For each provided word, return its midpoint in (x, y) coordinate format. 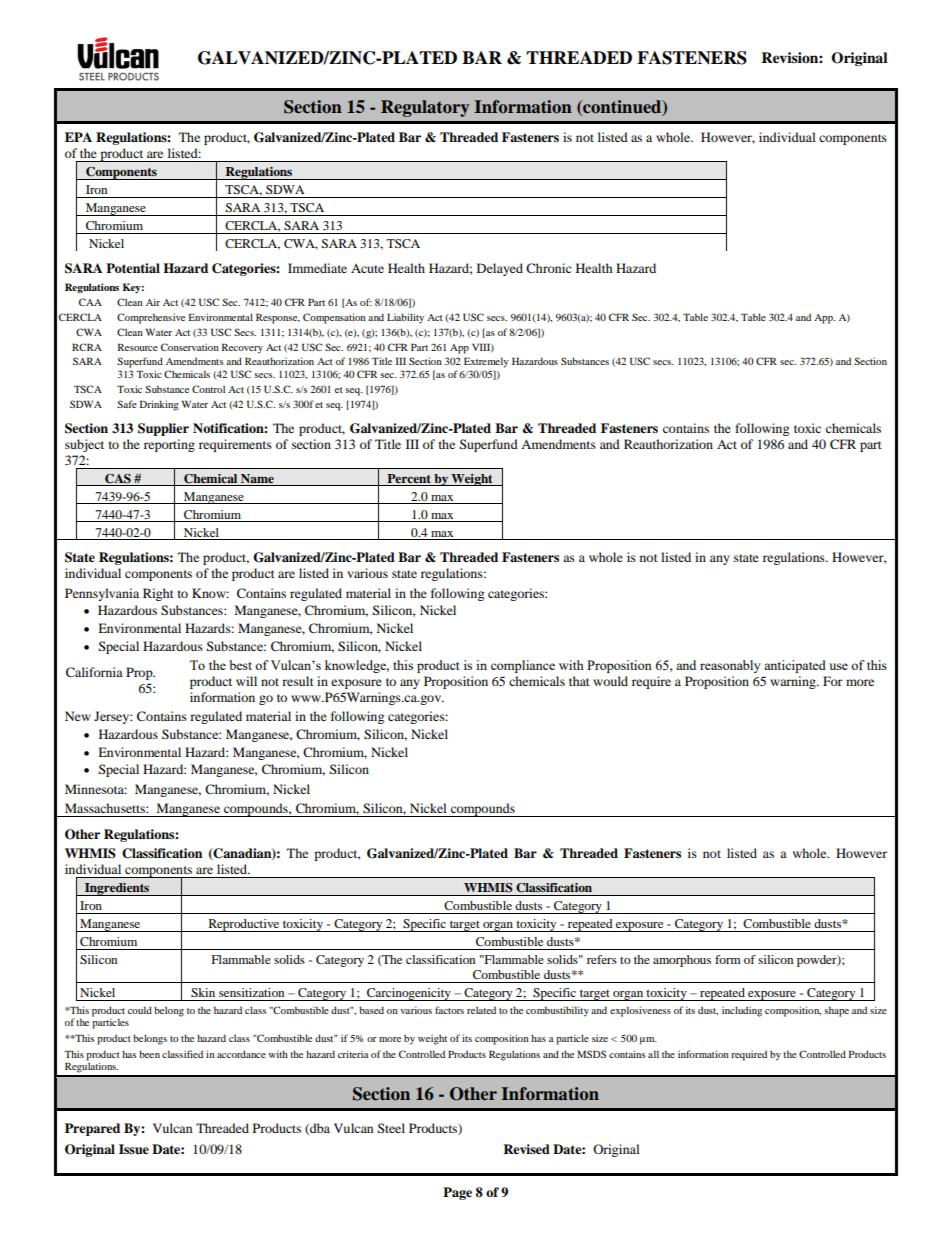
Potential (133, 268)
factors (449, 1010)
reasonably (730, 666)
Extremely (486, 362)
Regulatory (425, 108)
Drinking (159, 405)
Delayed (500, 269)
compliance (523, 666)
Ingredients (117, 889)
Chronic (549, 268)
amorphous (682, 961)
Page (457, 1193)
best (240, 665)
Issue (134, 1149)
